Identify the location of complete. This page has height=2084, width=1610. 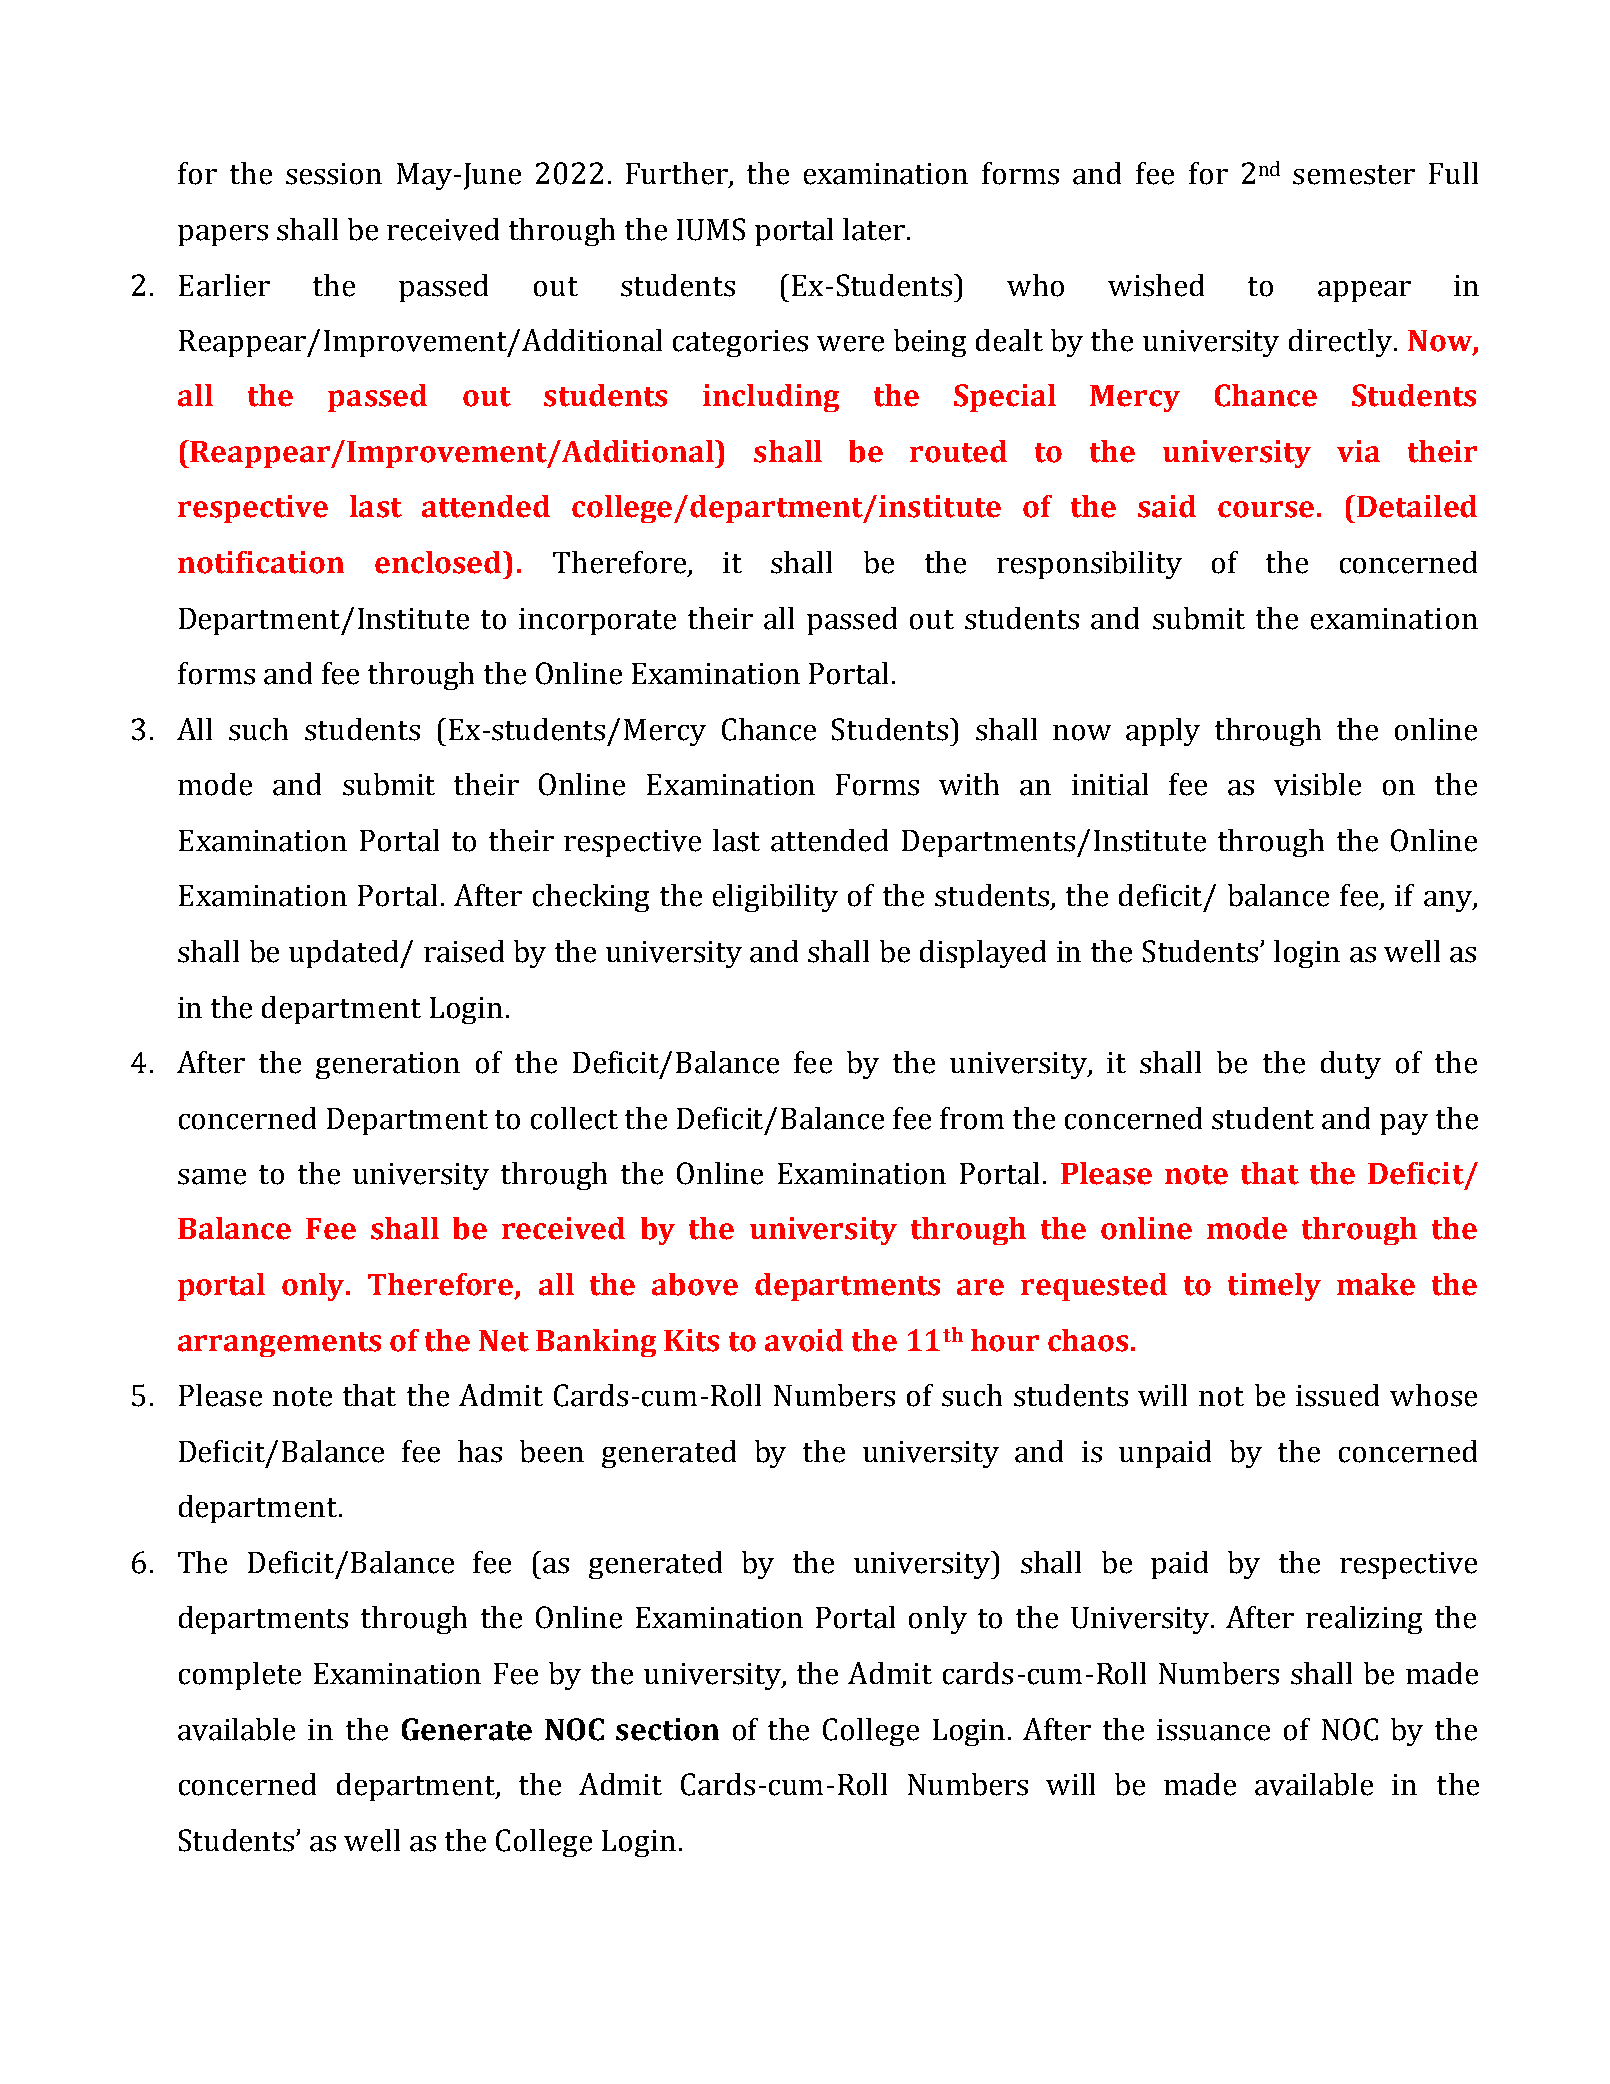
(240, 1676).
